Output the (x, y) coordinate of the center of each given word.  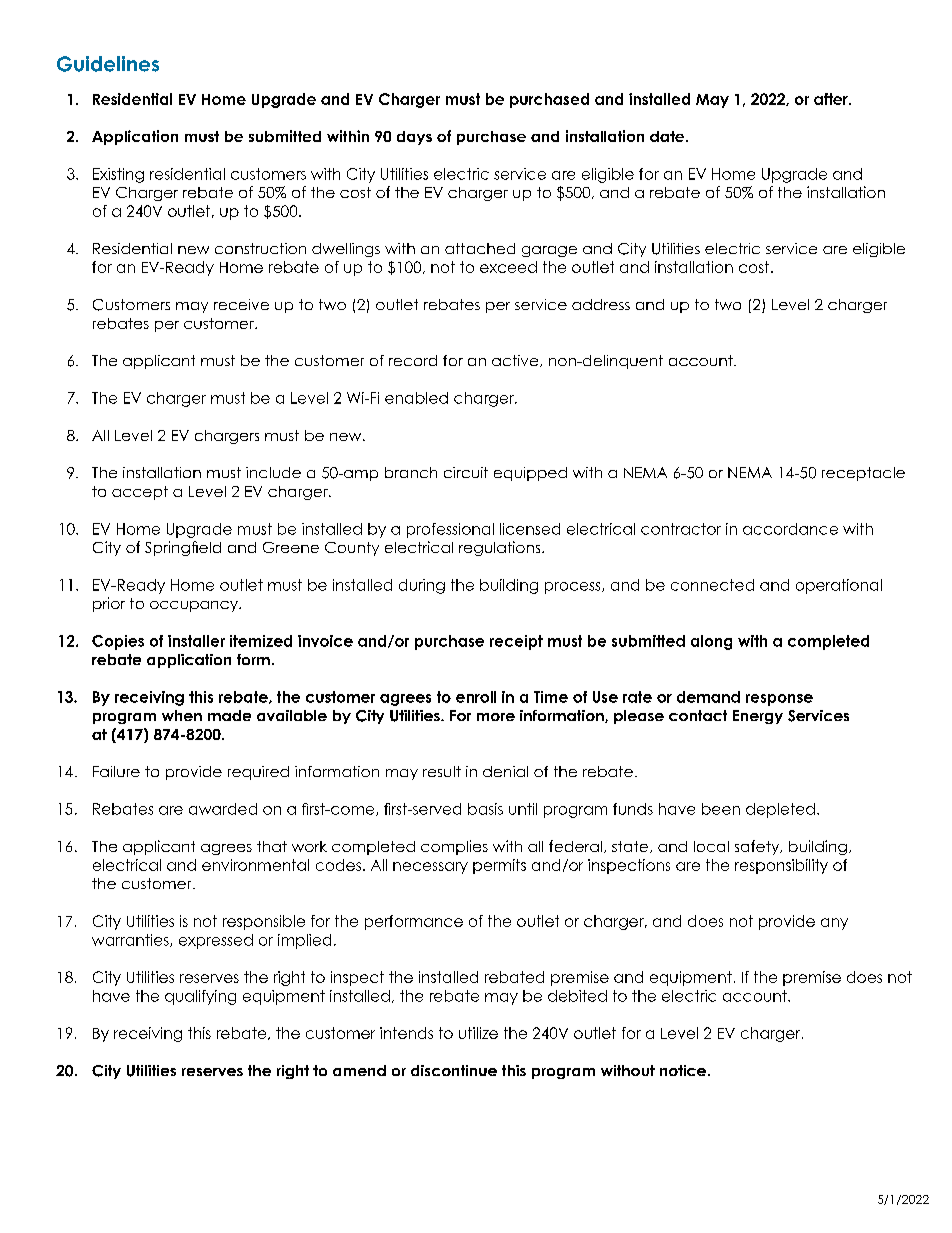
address (601, 304)
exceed (508, 267)
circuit (466, 472)
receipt (516, 642)
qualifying (200, 997)
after (832, 99)
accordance (790, 529)
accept (140, 493)
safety (758, 847)
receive (241, 304)
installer (196, 641)
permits (499, 866)
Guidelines (108, 64)
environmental (255, 865)
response (779, 700)
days (414, 138)
